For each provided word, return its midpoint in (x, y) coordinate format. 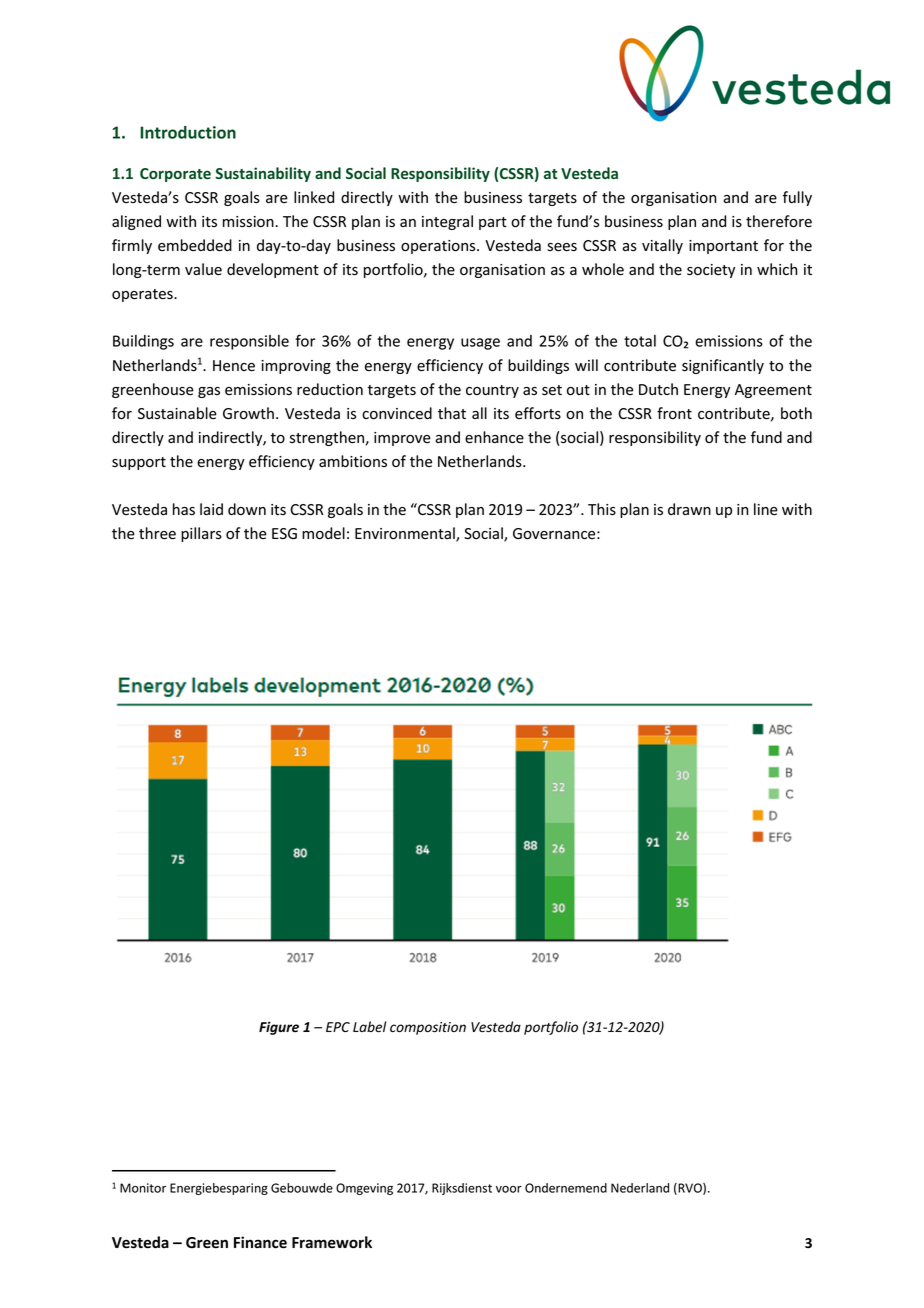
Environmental (406, 534)
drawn (689, 509)
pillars (201, 534)
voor (509, 1189)
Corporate (175, 175)
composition (428, 1028)
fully (797, 198)
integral (447, 222)
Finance (260, 1242)
